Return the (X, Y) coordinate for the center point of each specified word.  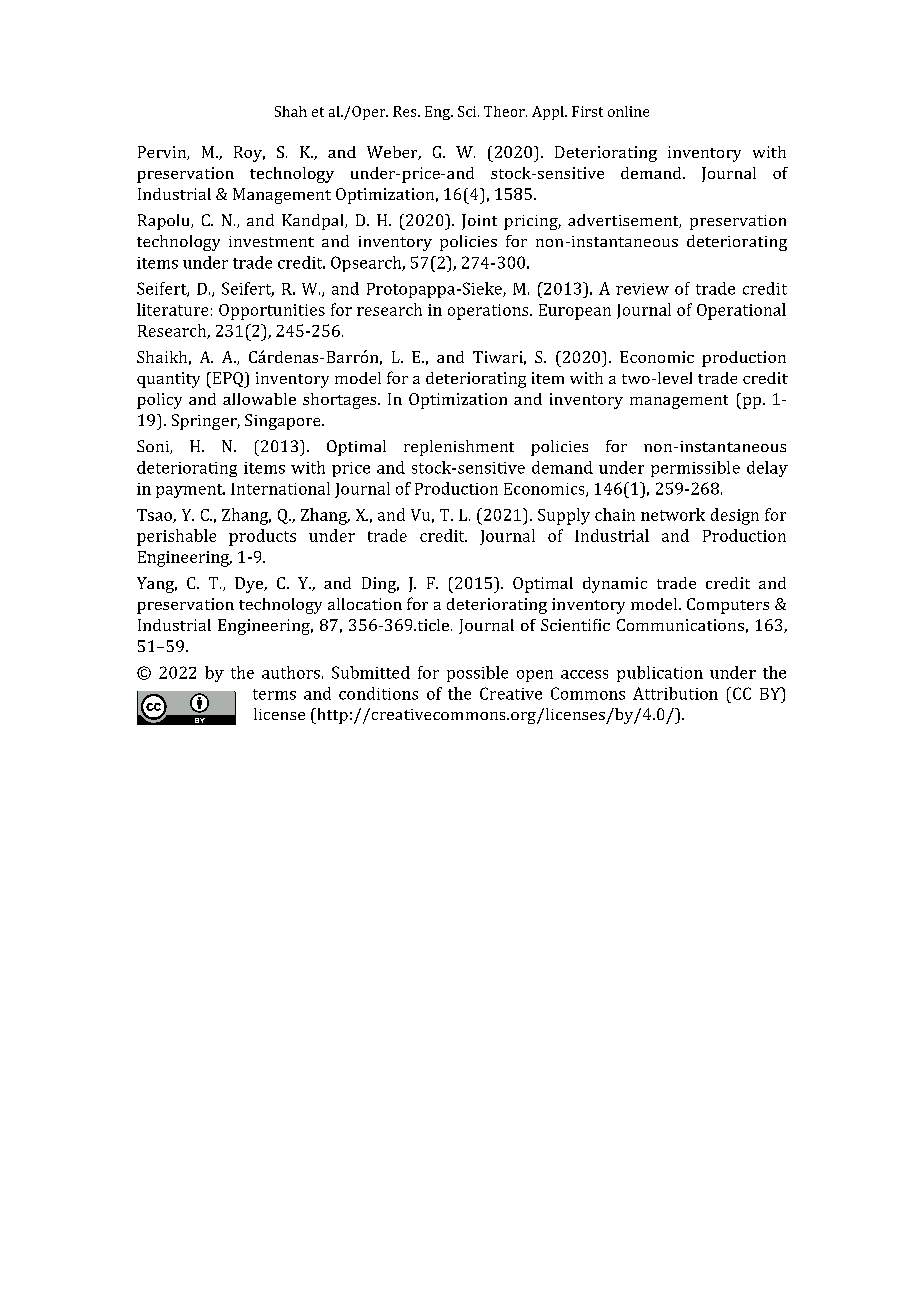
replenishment (459, 448)
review (642, 289)
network (673, 514)
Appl (549, 113)
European (575, 312)
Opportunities (272, 312)
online (628, 111)
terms (274, 694)
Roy (249, 154)
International (280, 488)
